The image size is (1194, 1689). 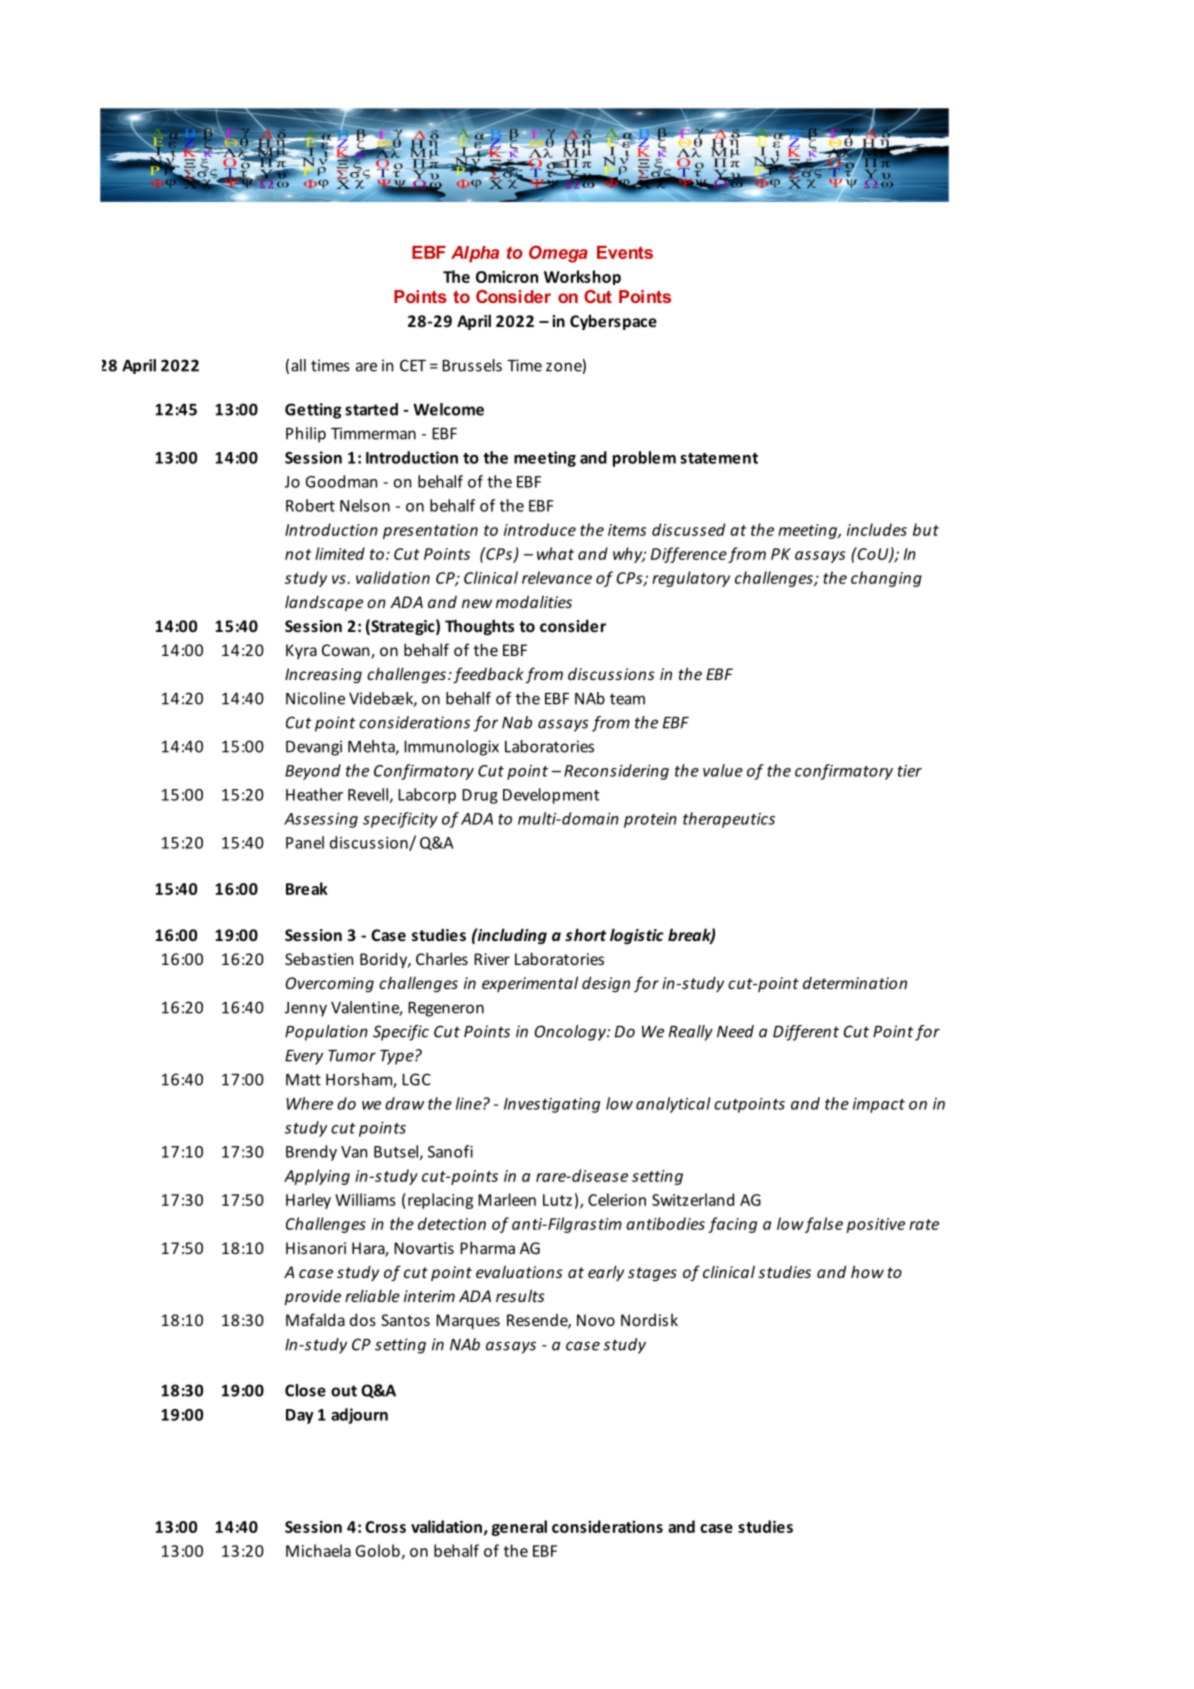 I want to click on statement, so click(x=719, y=458).
